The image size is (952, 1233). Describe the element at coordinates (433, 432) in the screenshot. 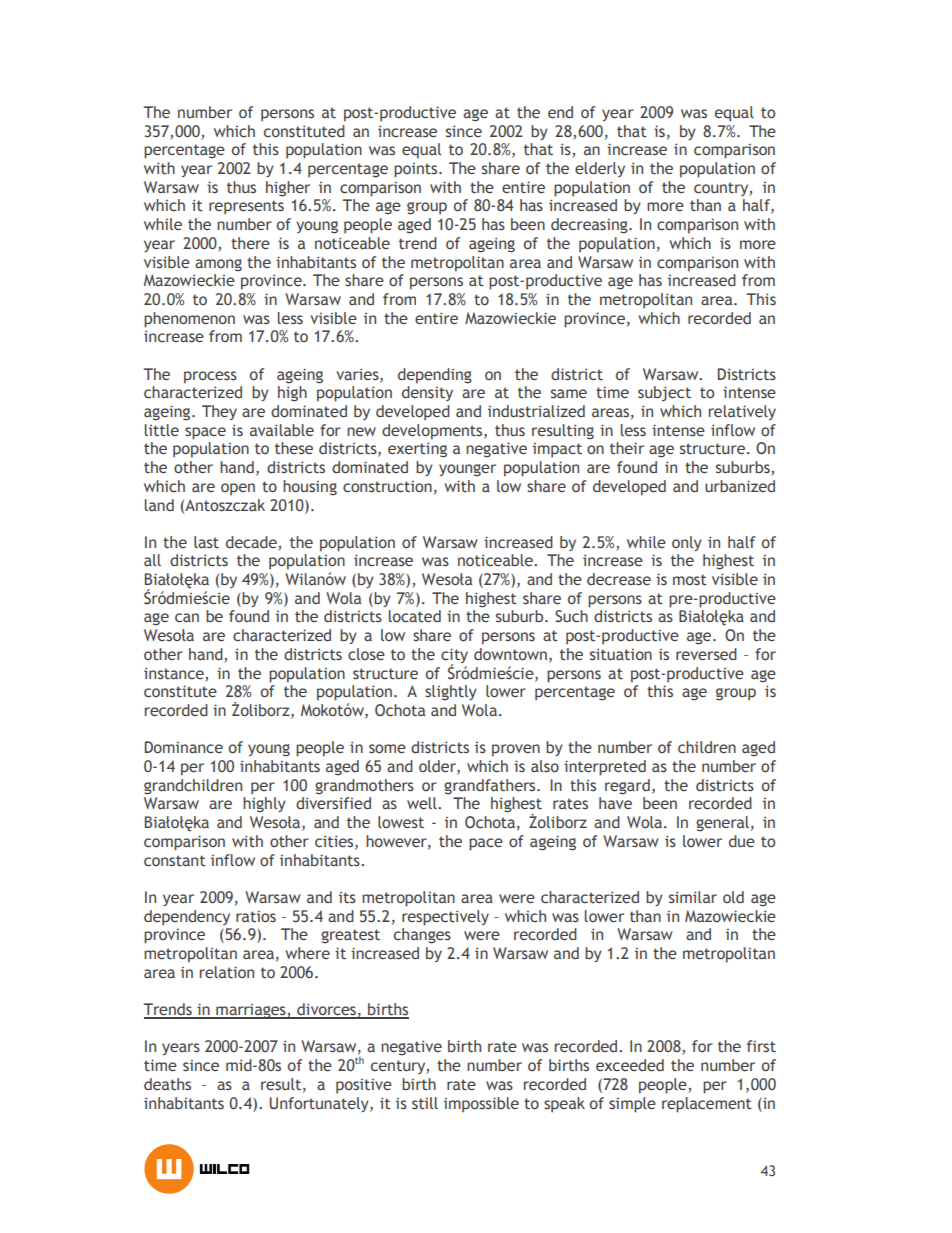

I see `developments` at that location.
